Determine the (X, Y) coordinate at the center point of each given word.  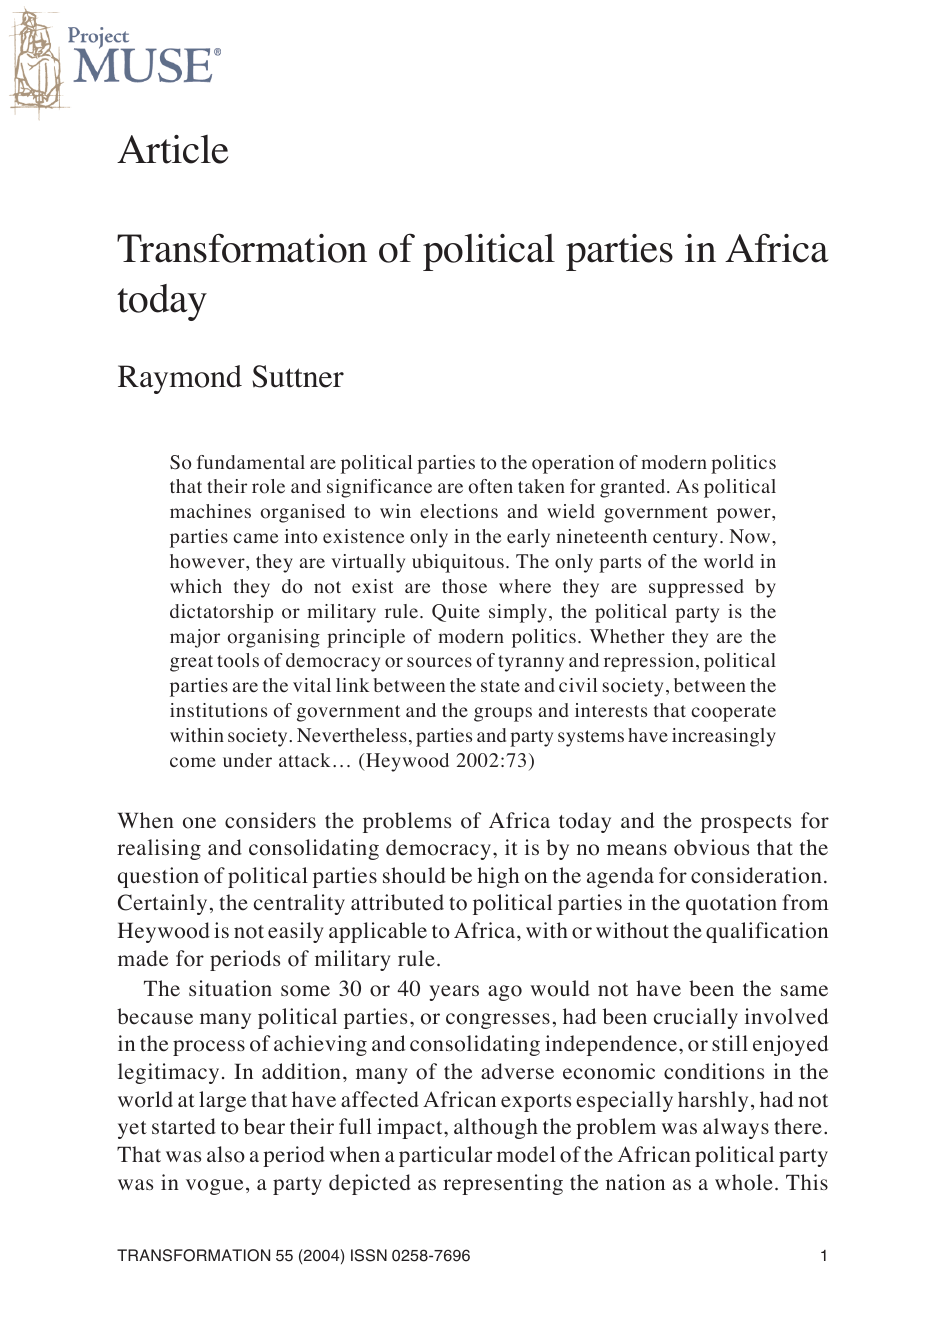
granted (634, 488)
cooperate (733, 713)
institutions (218, 710)
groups (503, 714)
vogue (214, 1187)
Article (172, 149)
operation (573, 464)
